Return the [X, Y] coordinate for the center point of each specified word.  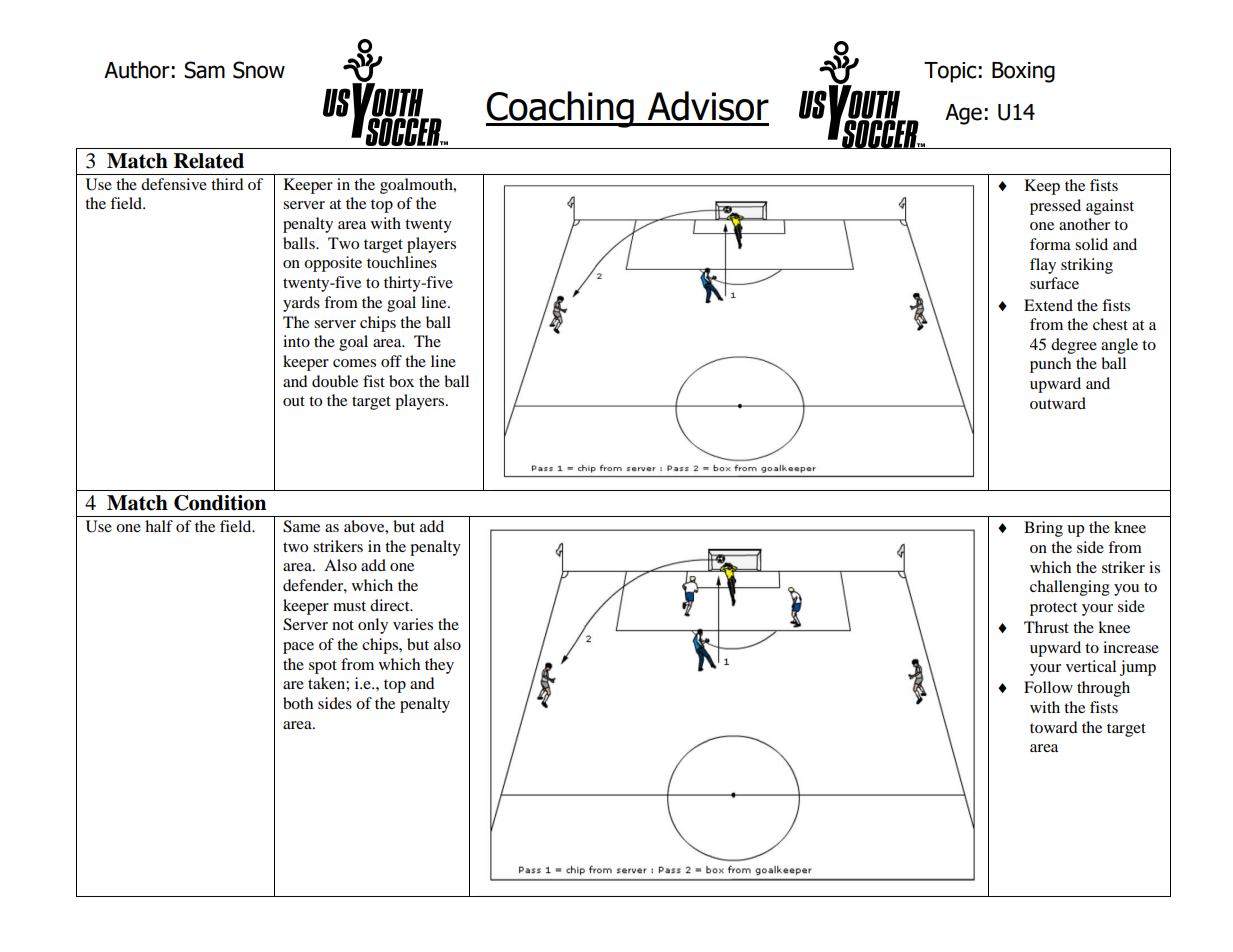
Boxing [1023, 72]
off [391, 361]
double [335, 381]
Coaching [561, 109]
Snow [259, 70]
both [298, 703]
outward [1058, 403]
